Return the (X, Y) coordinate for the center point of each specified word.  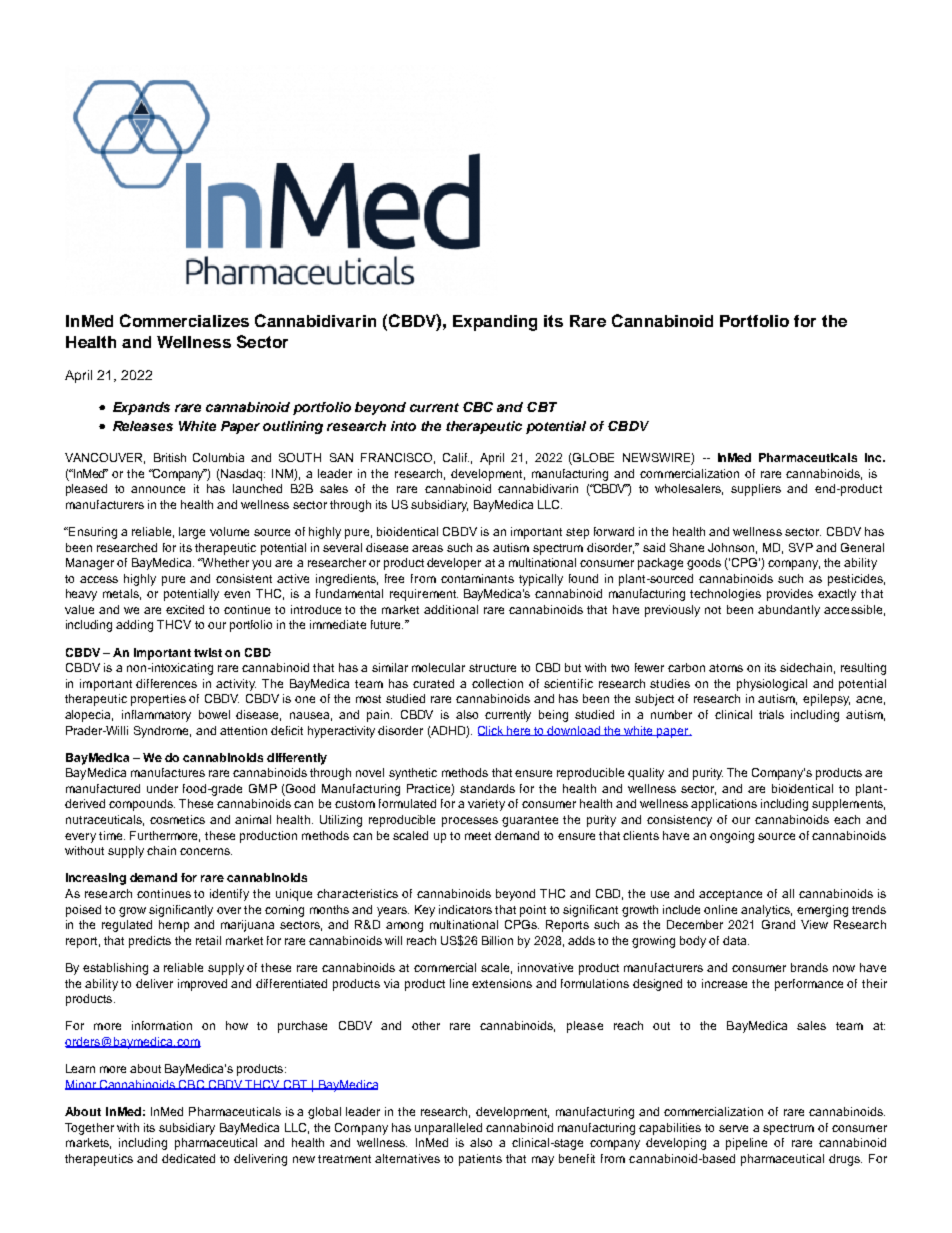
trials (771, 714)
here (519, 731)
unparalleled (448, 1129)
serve (733, 1128)
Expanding (495, 323)
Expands (141, 408)
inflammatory (156, 716)
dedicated (188, 1158)
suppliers (756, 490)
